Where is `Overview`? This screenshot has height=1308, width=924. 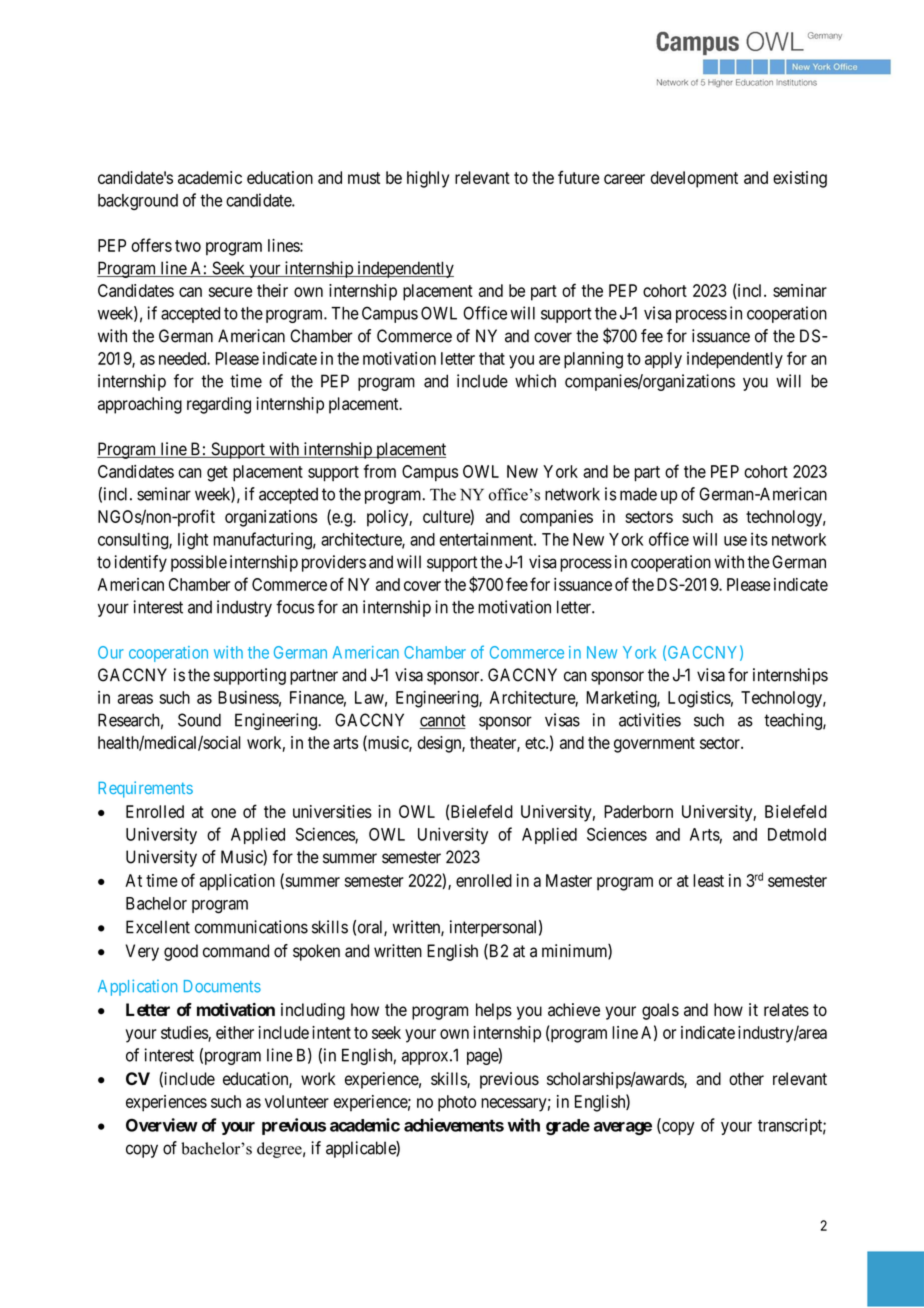
Overview is located at coordinates (162, 1125).
